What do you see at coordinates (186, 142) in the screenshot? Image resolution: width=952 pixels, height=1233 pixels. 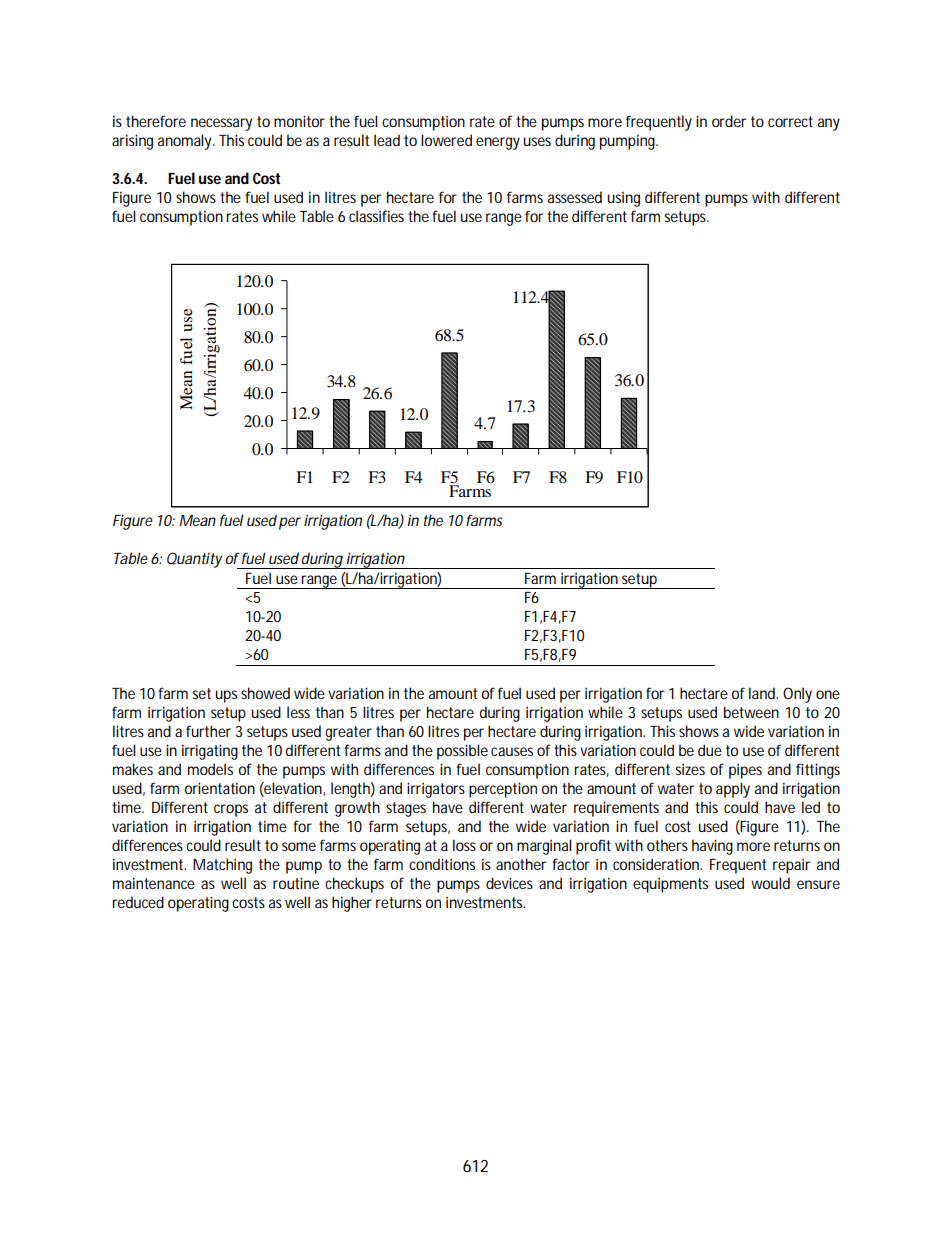 I see `anomaly` at bounding box center [186, 142].
